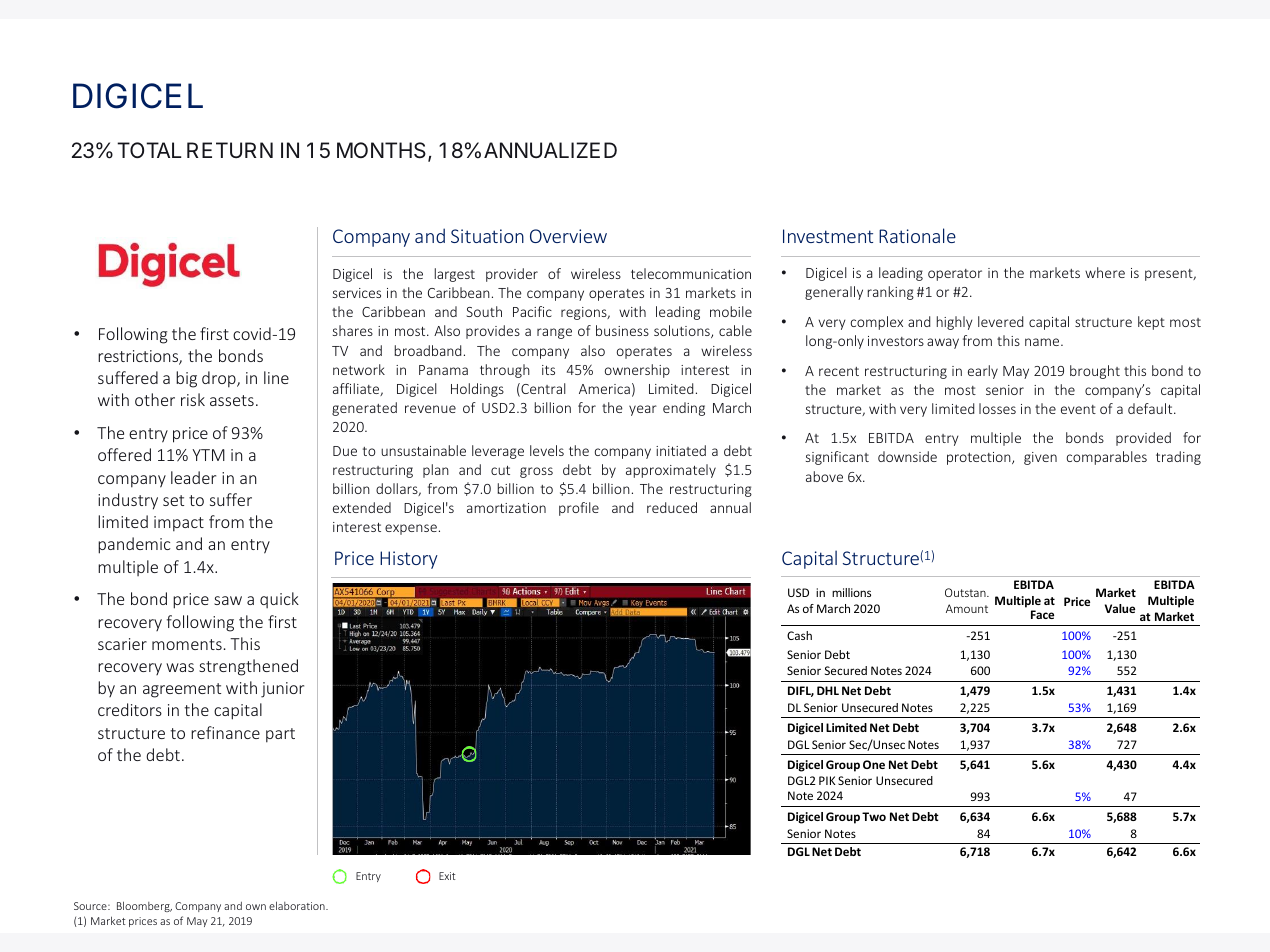  Describe the element at coordinates (827, 780) in the screenshot. I see `PIK` at that location.
